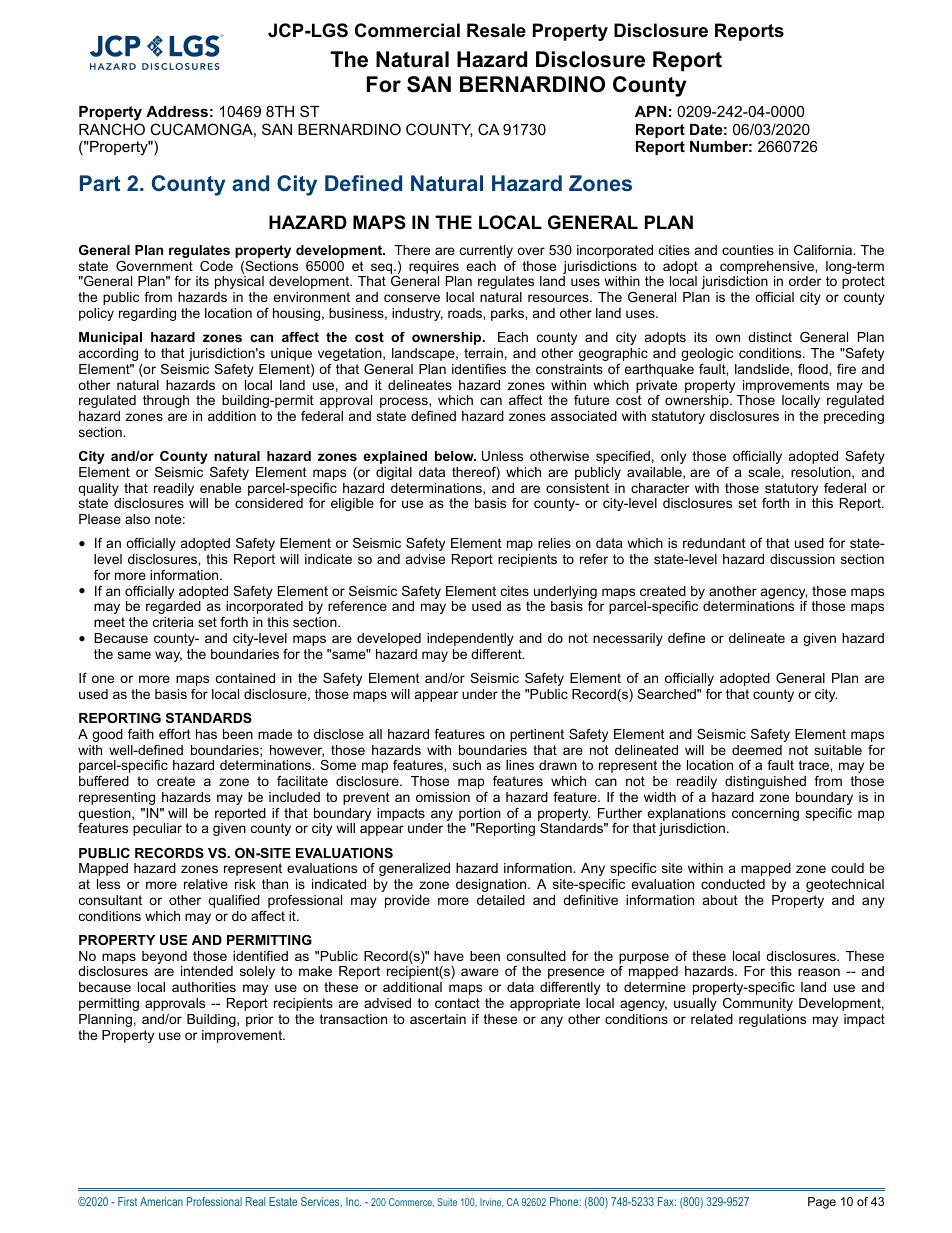  Describe the element at coordinates (496, 30) in the image. I see `Resale` at that location.
